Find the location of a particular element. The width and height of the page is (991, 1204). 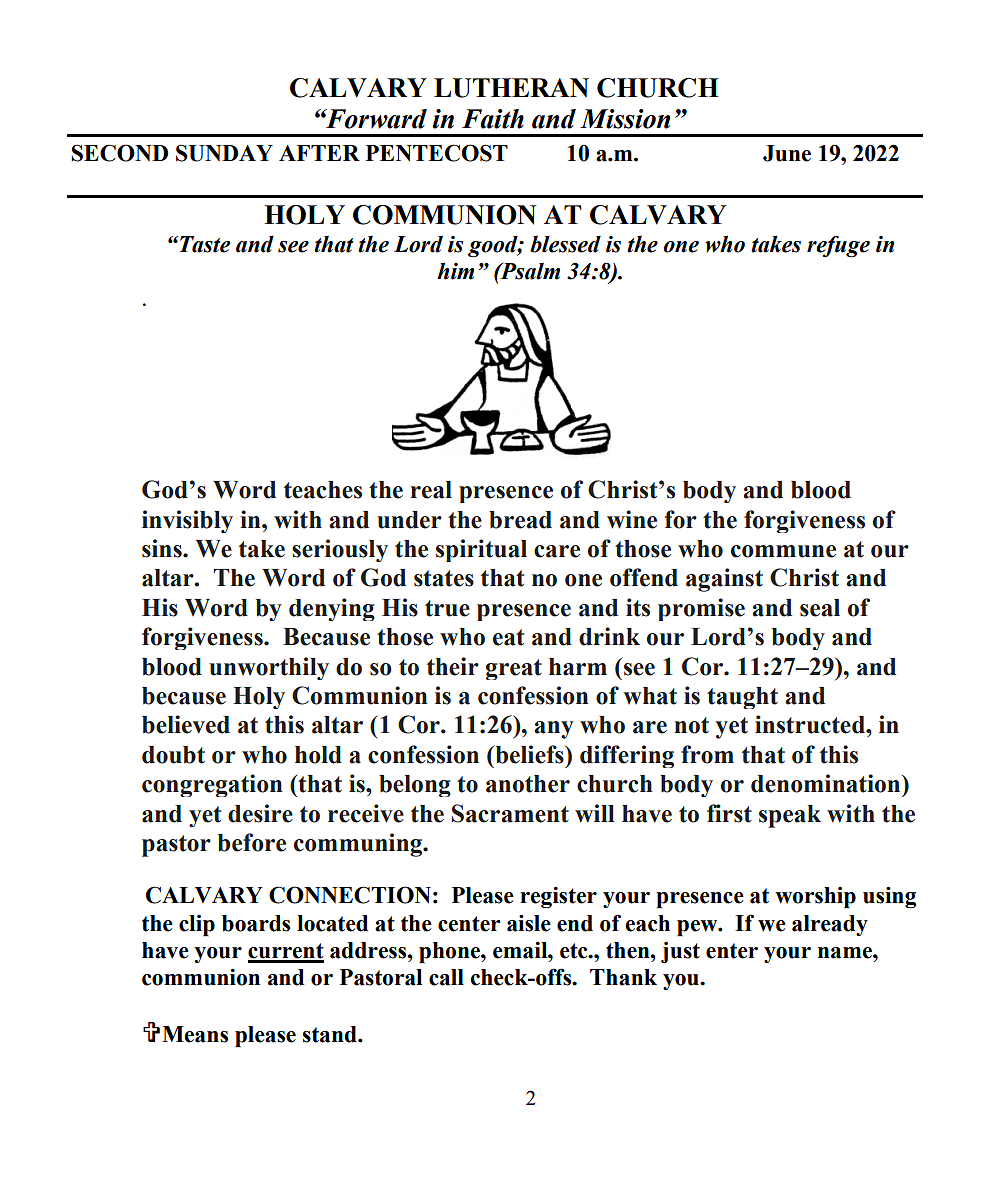

invisibly is located at coordinates (187, 521).
